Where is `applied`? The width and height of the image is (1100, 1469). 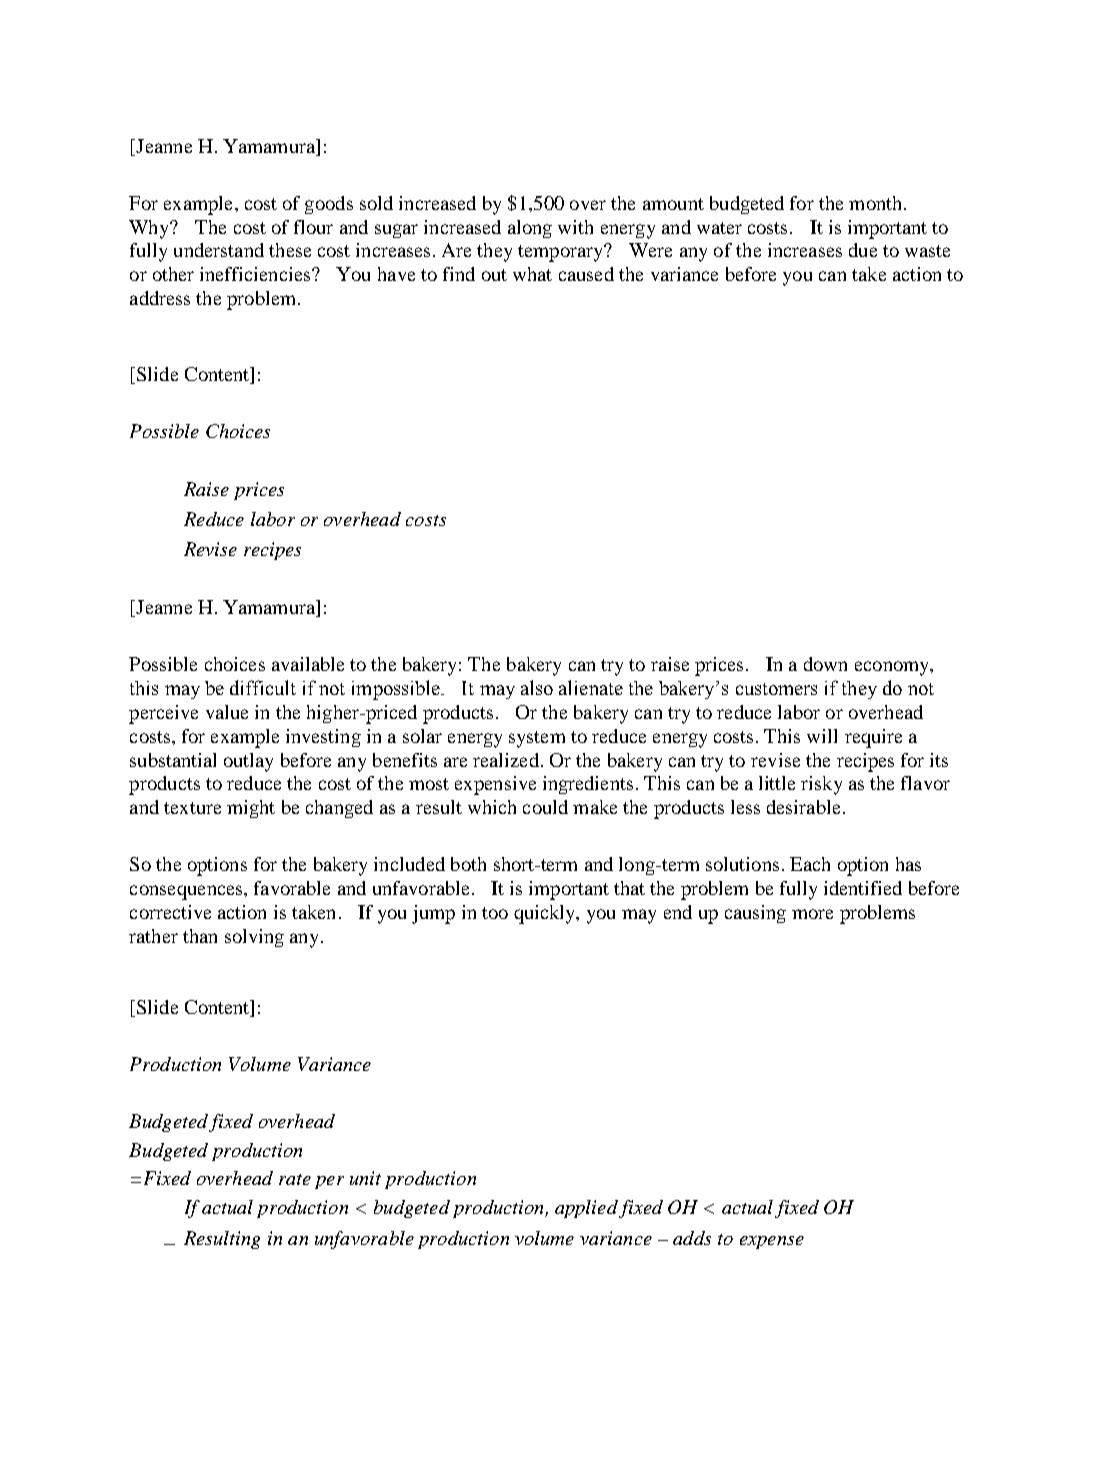
applied is located at coordinates (586, 1209).
